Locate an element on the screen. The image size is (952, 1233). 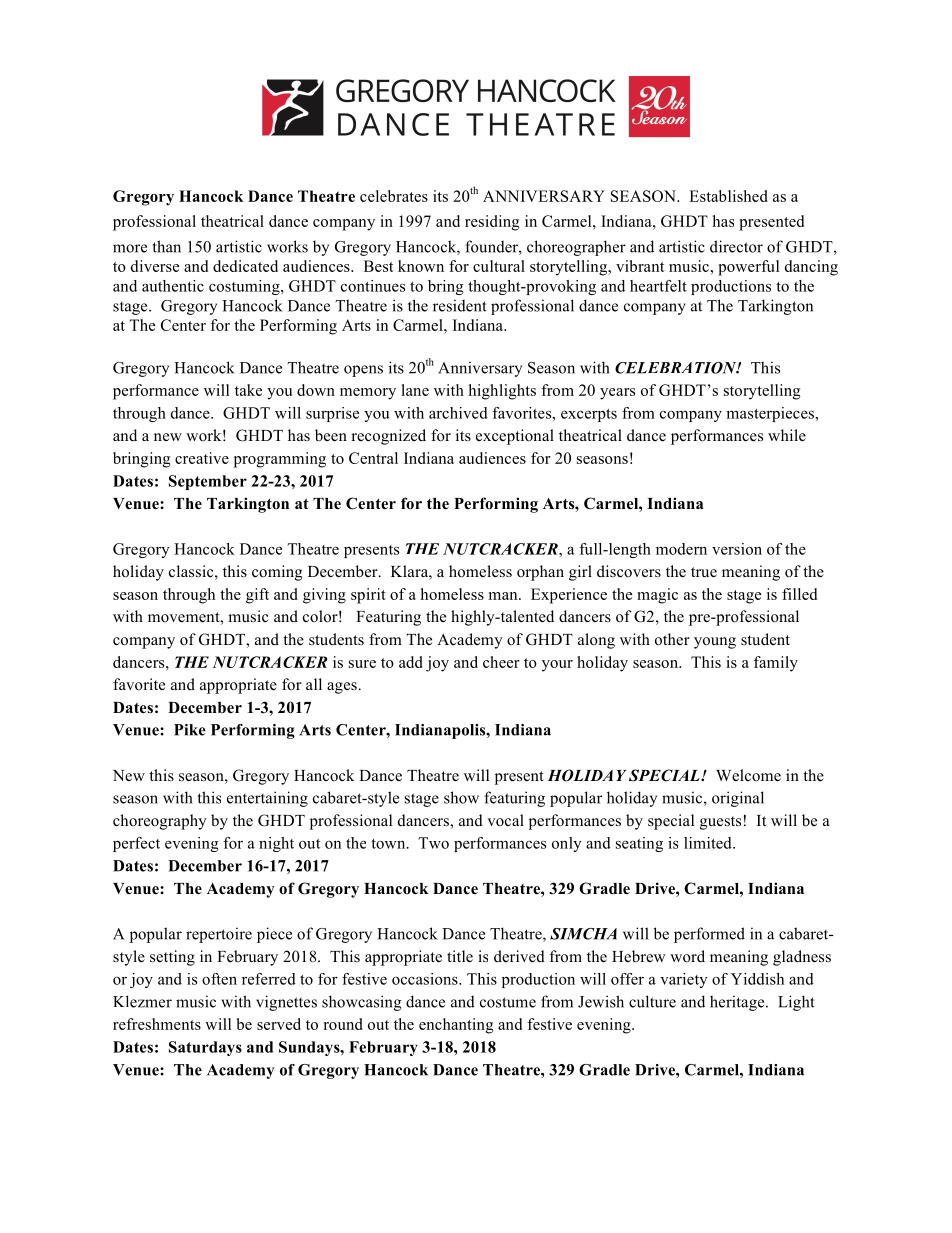
than is located at coordinates (167, 246).
